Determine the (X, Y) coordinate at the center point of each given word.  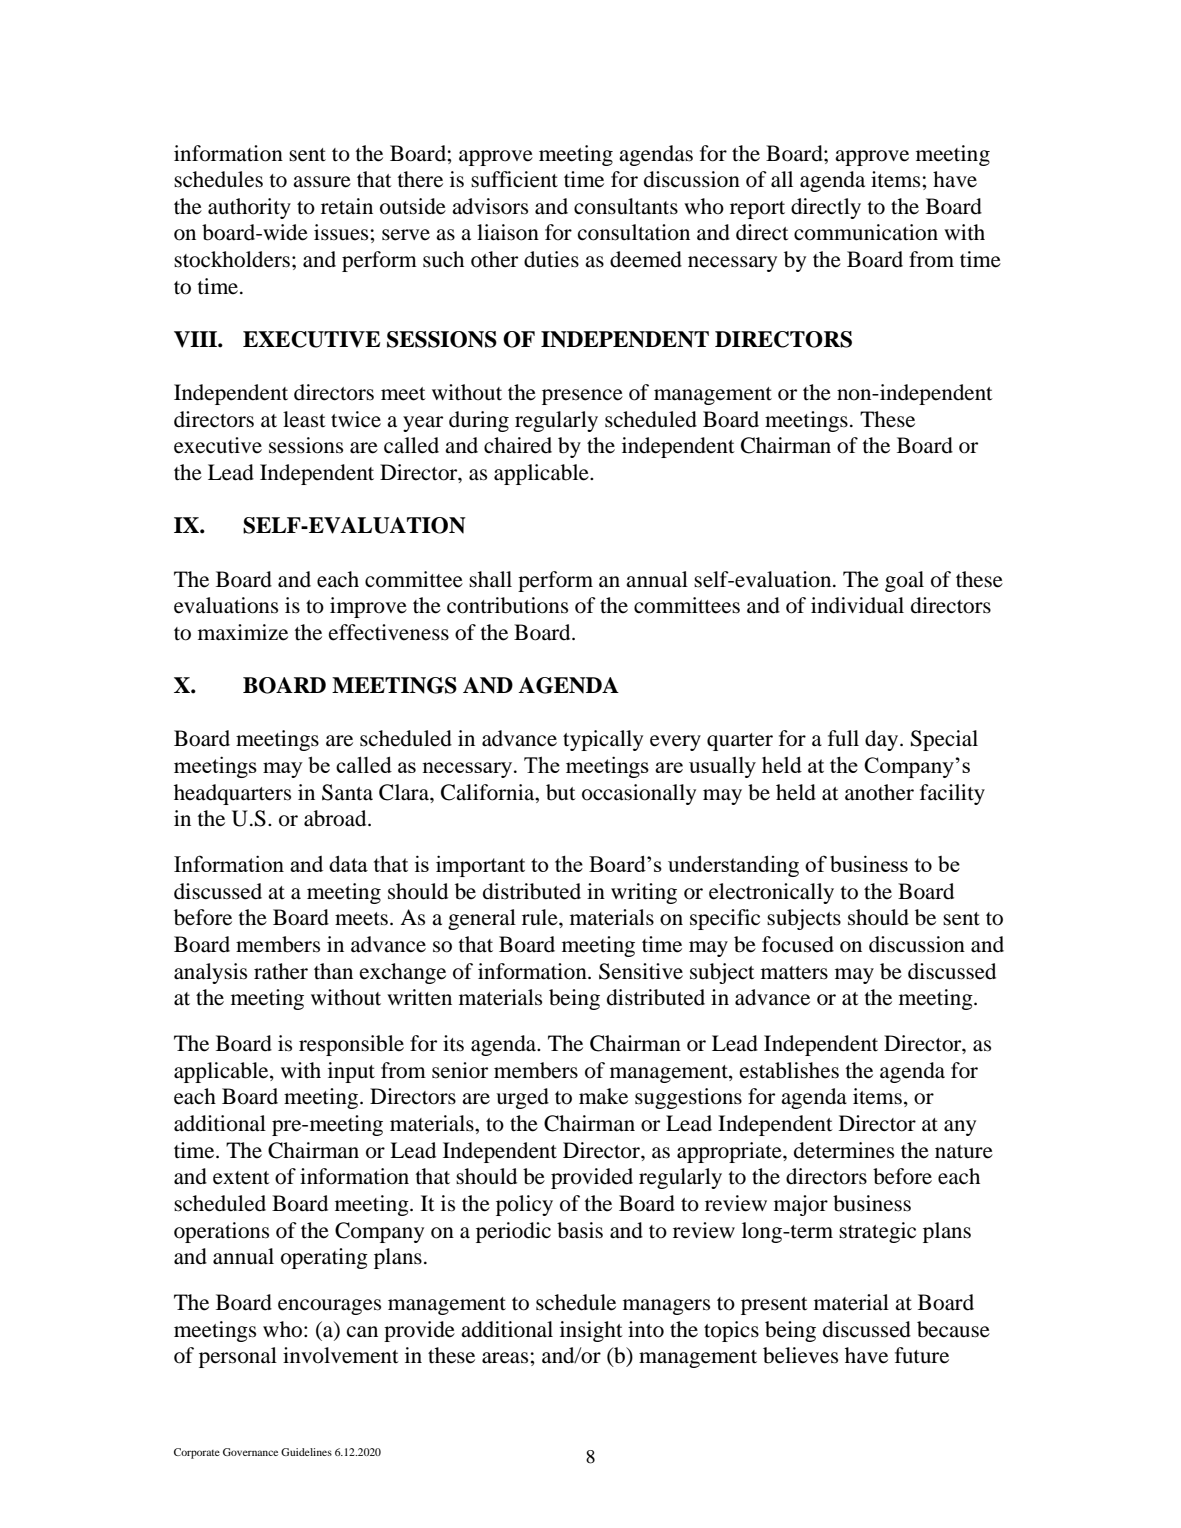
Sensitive (641, 971)
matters (794, 973)
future (922, 1355)
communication (866, 232)
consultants (626, 206)
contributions (507, 605)
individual (857, 605)
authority (249, 208)
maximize (243, 632)
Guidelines (306, 1452)
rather (281, 971)
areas (506, 1358)
